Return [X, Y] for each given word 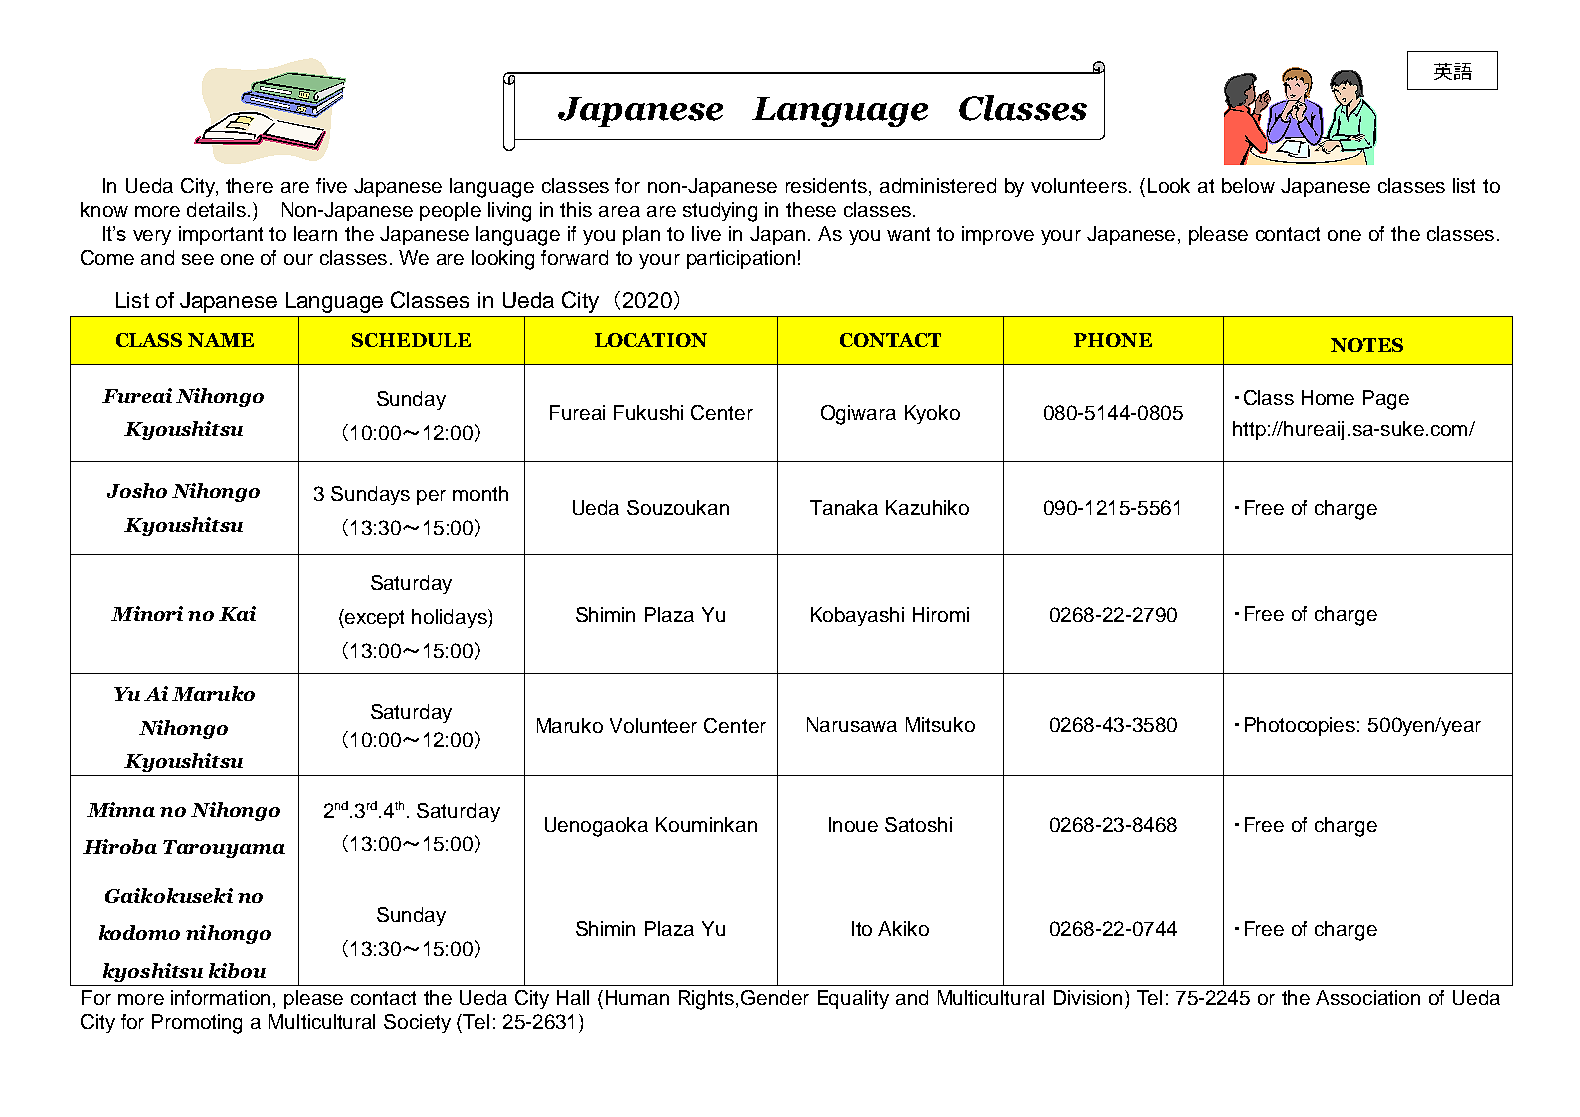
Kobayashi [857, 616]
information [220, 997]
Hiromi [941, 614]
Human [637, 997]
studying [720, 212]
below [1248, 185]
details [216, 209]
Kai [237, 613]
